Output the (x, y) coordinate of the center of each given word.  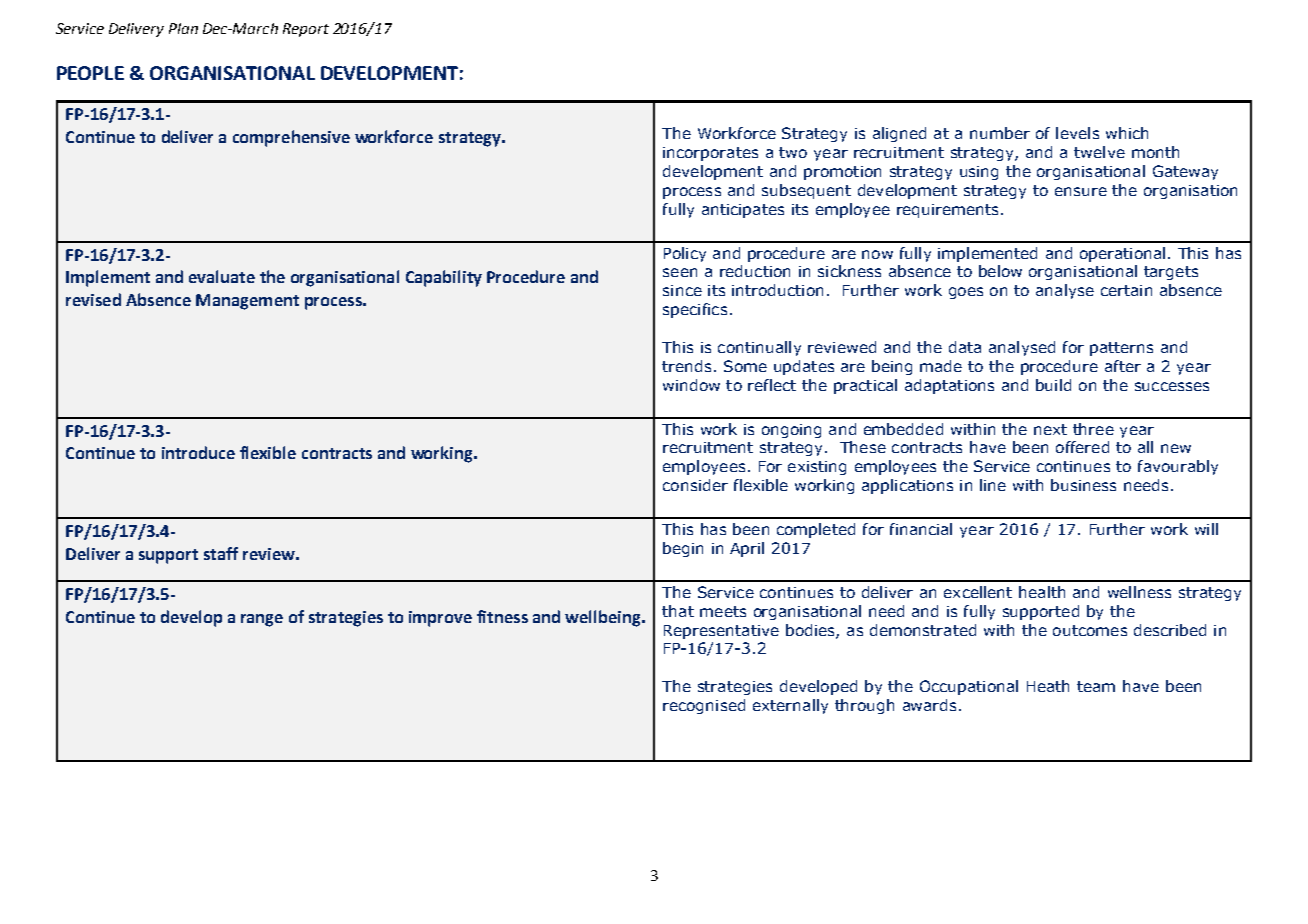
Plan (183, 28)
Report (306, 30)
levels (1077, 133)
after (1123, 366)
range (262, 620)
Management (247, 302)
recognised (704, 706)
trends (686, 366)
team (1096, 686)
